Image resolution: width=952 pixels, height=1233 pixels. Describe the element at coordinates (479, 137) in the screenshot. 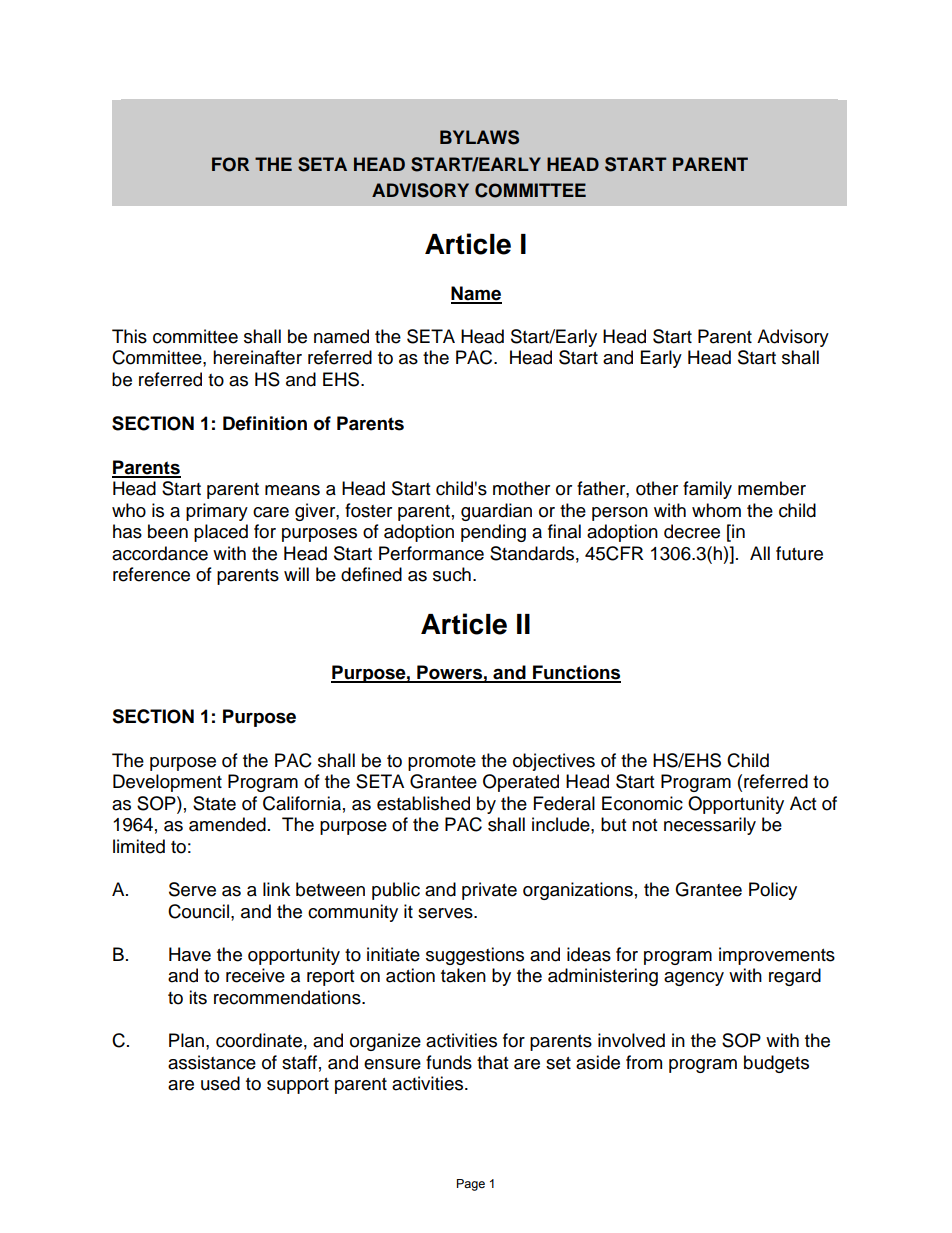

I see `BYLAWS` at that location.
